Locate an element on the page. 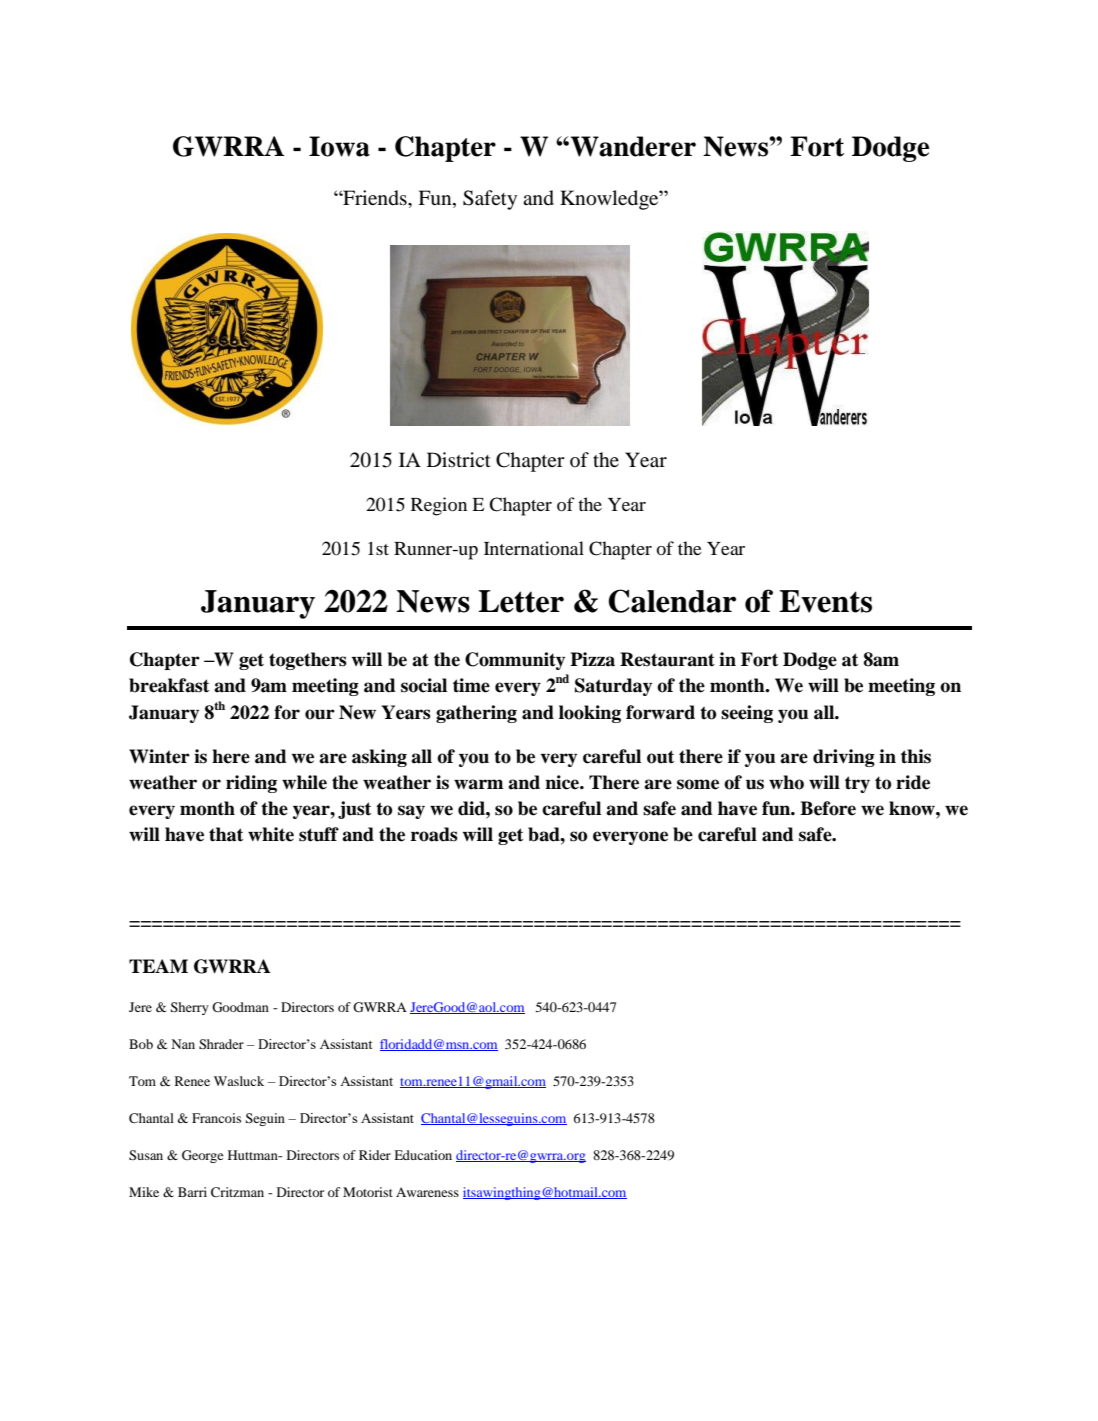 This image has height=1421, width=1098. Community is located at coordinates (515, 661).
